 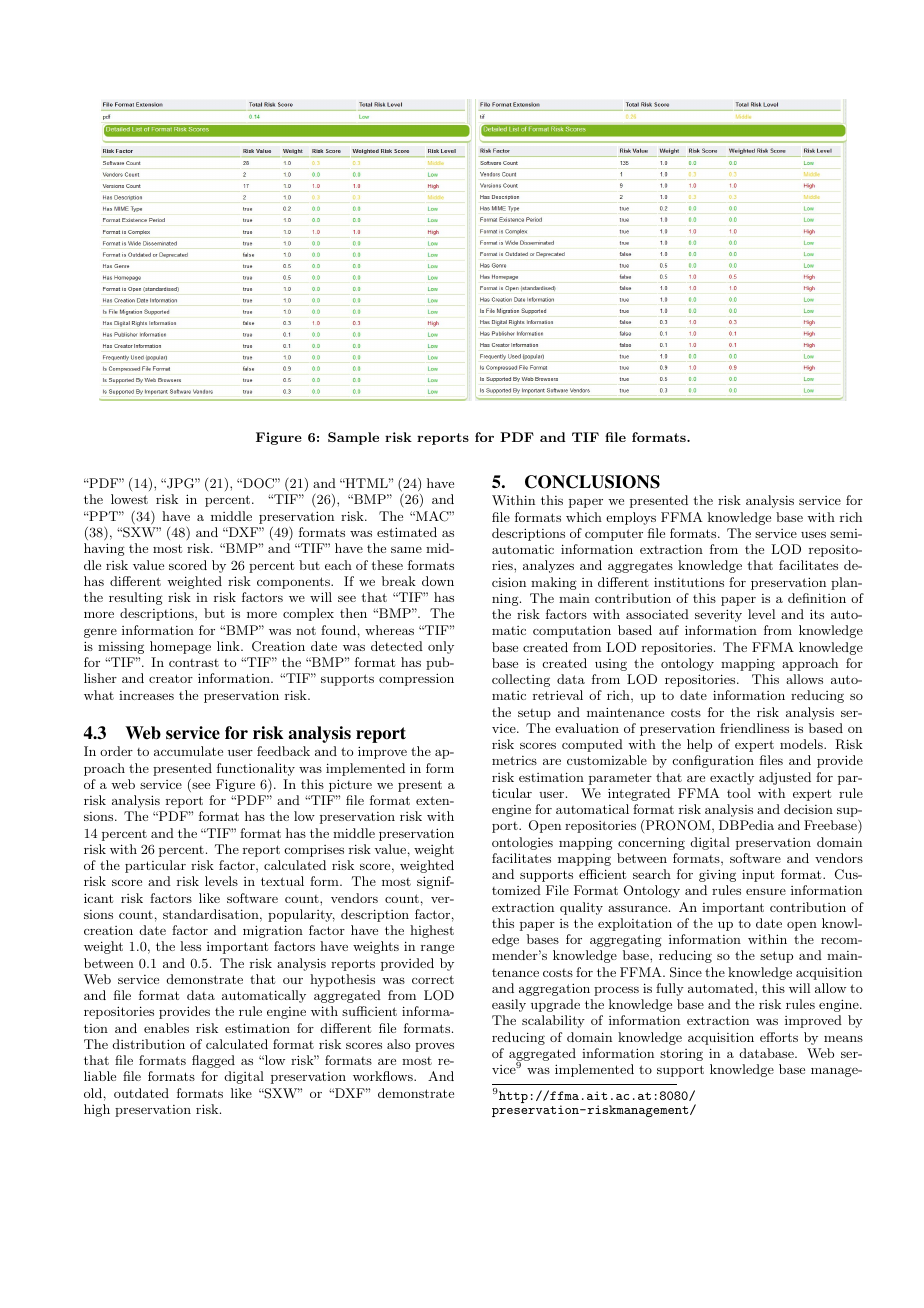 I want to click on efforts, so click(x=779, y=1037).
